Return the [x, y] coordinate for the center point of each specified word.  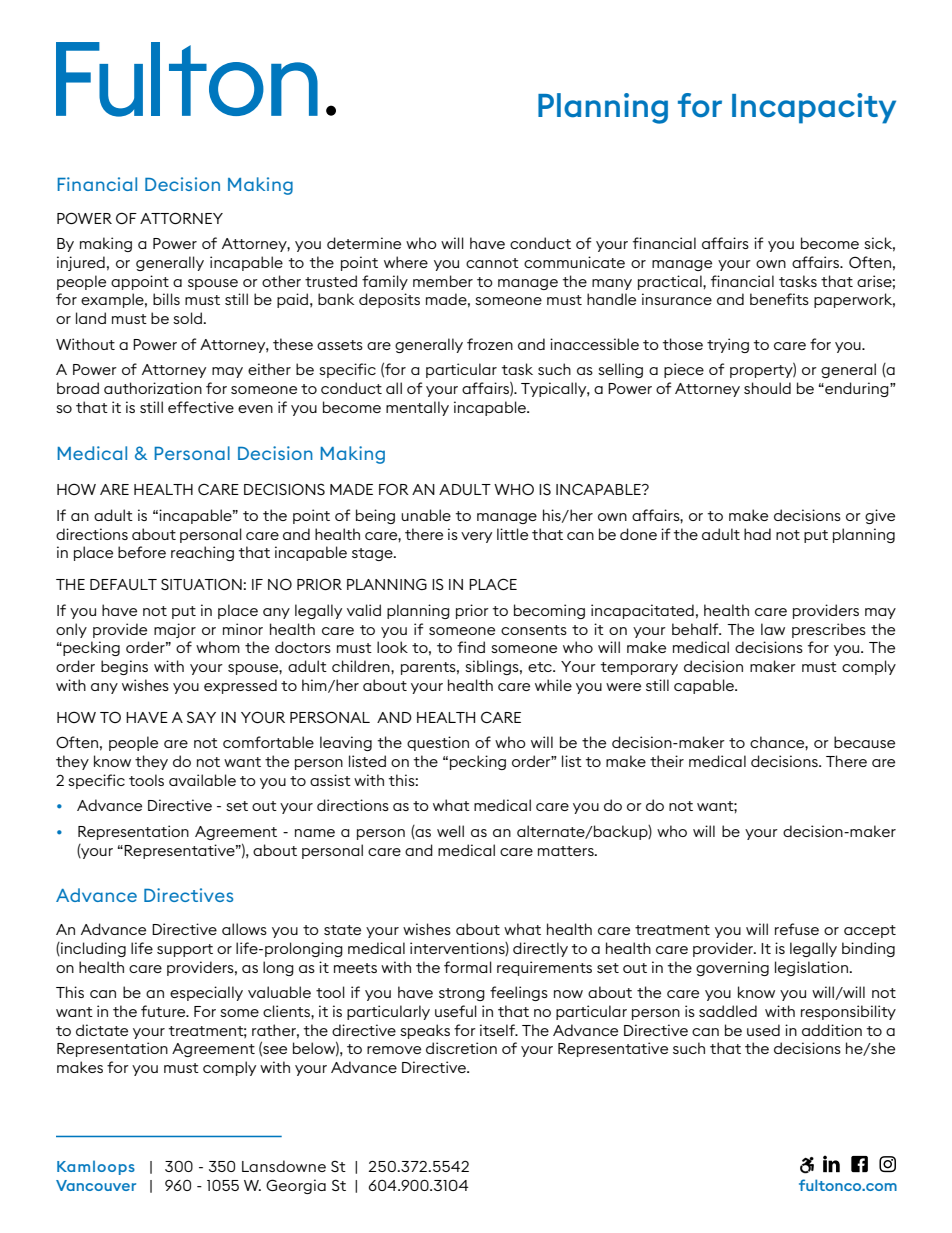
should [767, 388]
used [763, 1030]
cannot [492, 263]
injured [81, 263]
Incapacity [814, 108]
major [175, 630]
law [773, 629]
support [185, 950]
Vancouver [96, 1185]
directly [540, 949]
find [471, 647]
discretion [461, 1048]
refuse [797, 929]
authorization [153, 388]
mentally [417, 408]
